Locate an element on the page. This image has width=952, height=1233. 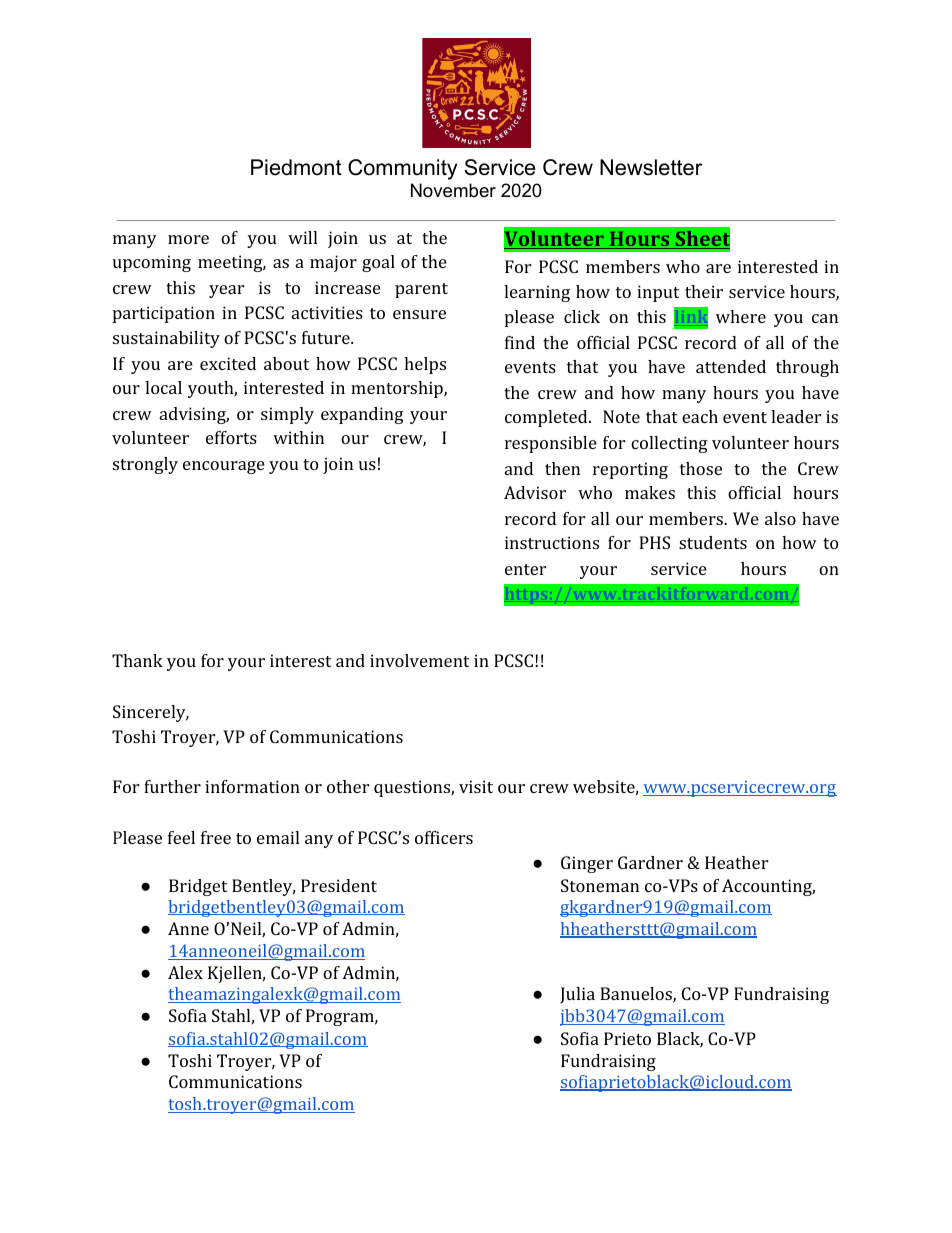
Thank is located at coordinates (137, 660).
